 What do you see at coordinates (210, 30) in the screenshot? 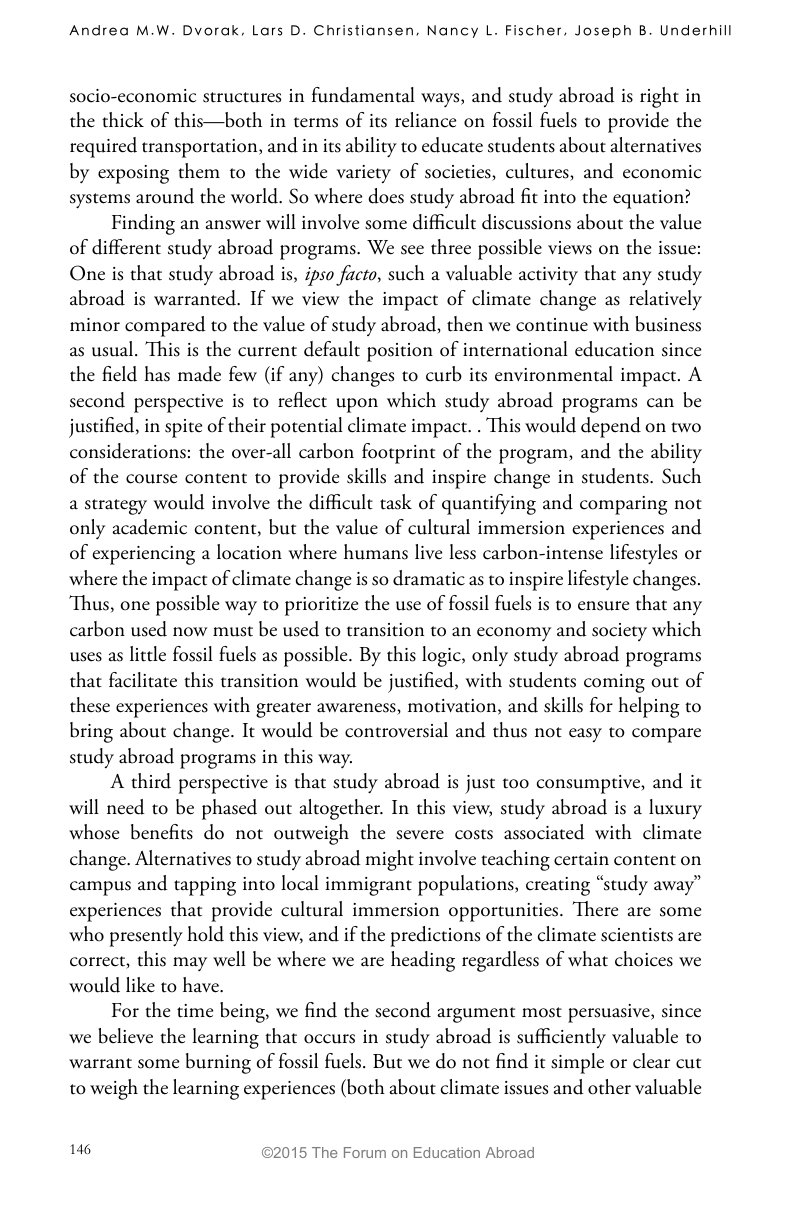
I see `Dvorak` at bounding box center [210, 30].
